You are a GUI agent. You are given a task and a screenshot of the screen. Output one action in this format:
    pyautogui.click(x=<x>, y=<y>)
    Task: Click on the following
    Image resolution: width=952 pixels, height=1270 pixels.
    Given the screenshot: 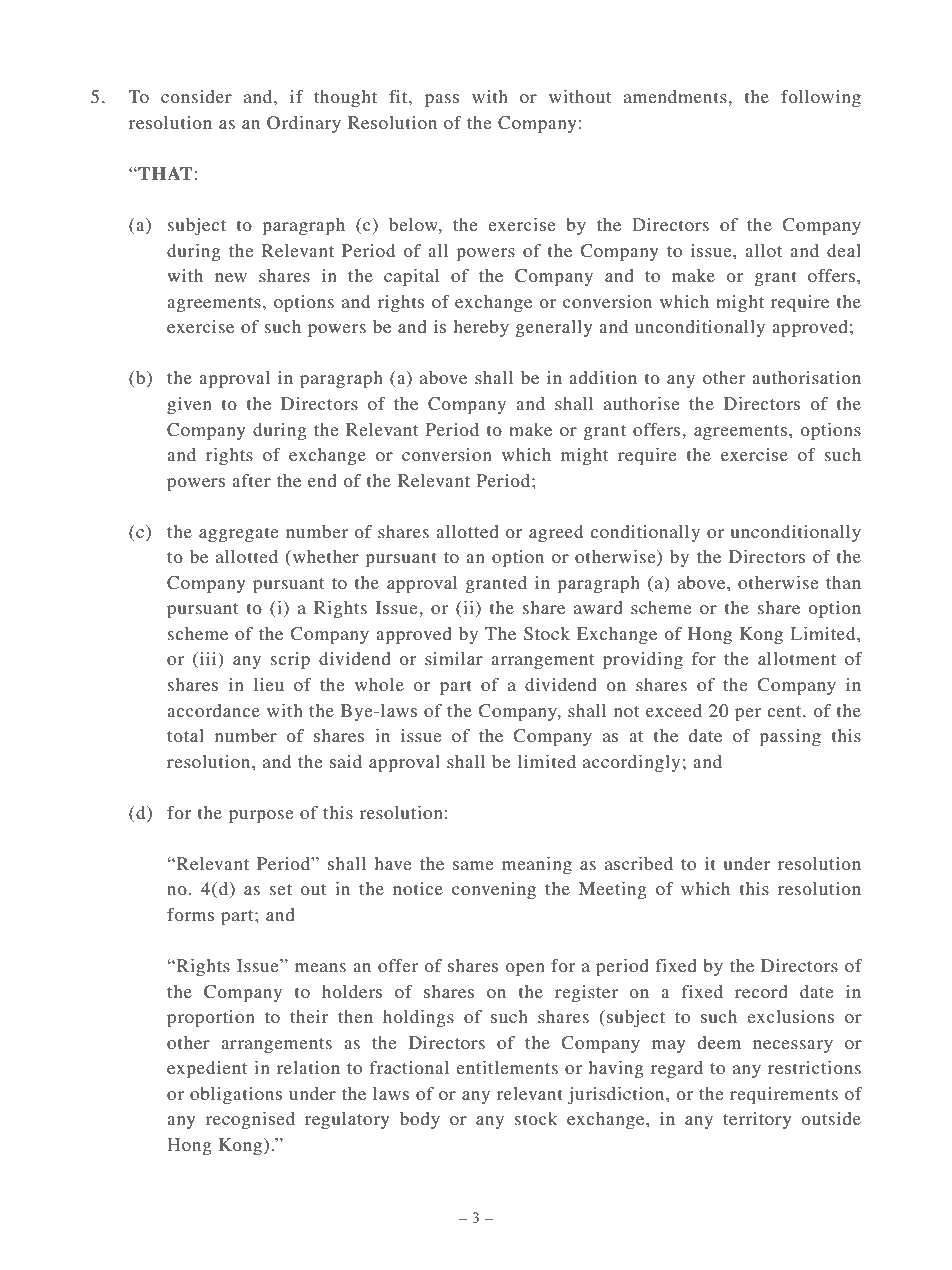 What is the action you would take?
    pyautogui.click(x=821, y=98)
